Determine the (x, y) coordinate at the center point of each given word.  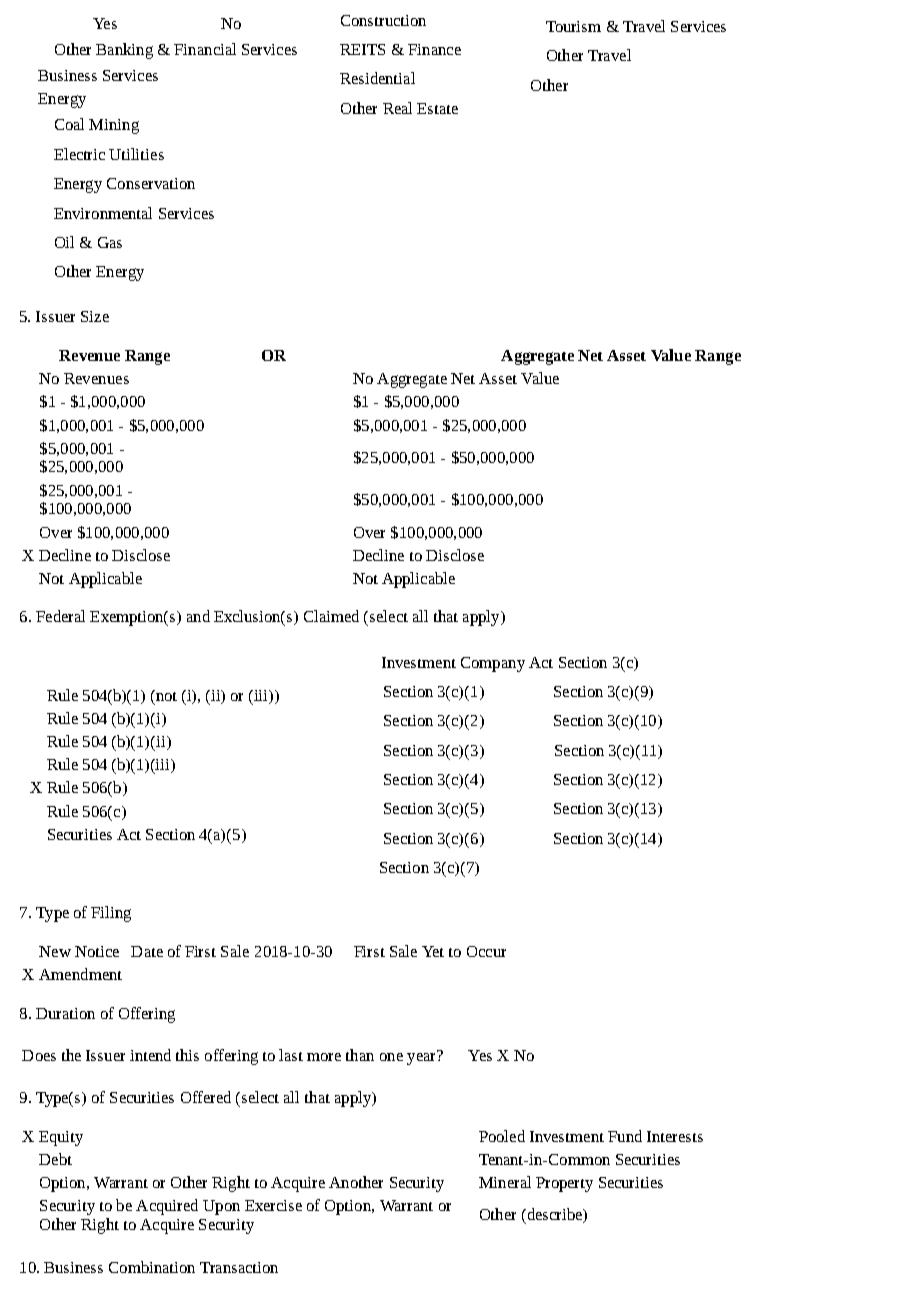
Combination (152, 1267)
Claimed (331, 616)
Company (493, 664)
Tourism (573, 26)
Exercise (273, 1205)
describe (554, 1215)
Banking (124, 51)
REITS (362, 49)
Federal (60, 616)
